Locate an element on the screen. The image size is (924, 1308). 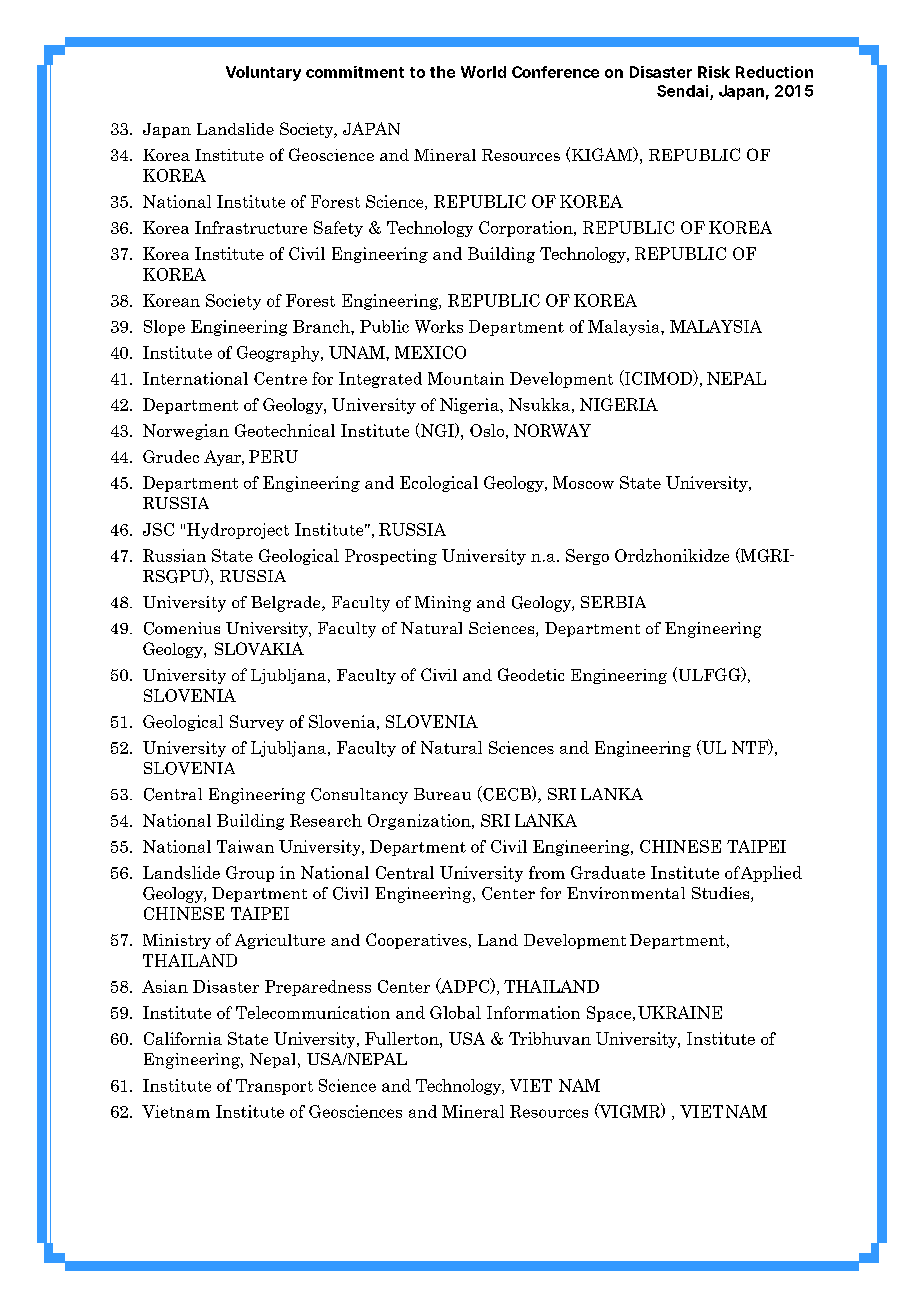
World is located at coordinates (483, 72).
